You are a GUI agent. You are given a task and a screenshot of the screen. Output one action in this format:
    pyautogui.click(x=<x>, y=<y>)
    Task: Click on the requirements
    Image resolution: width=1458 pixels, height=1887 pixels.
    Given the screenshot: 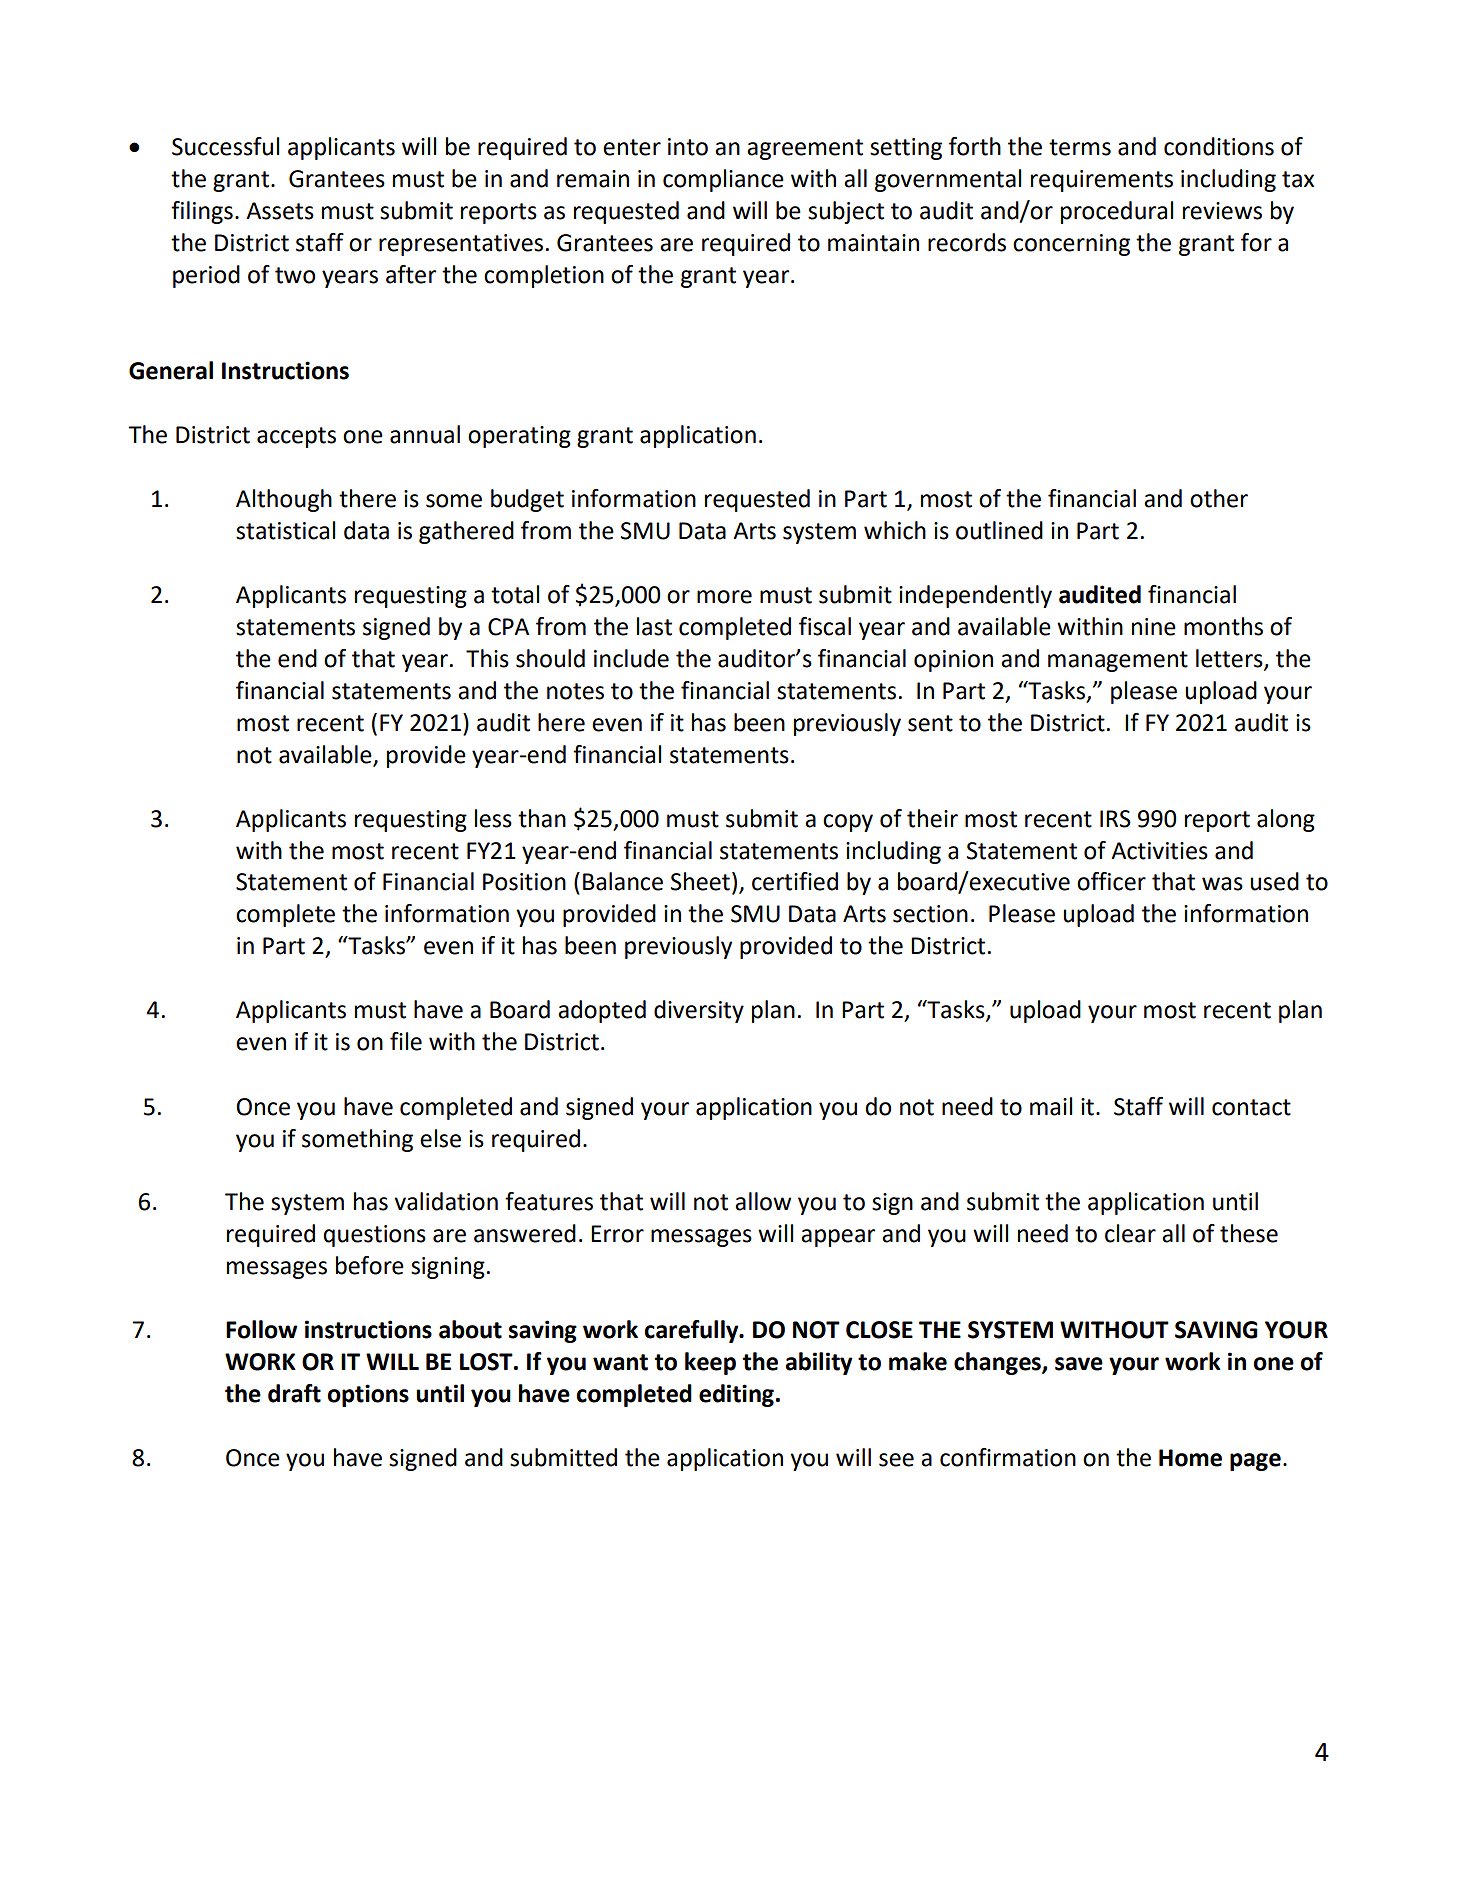 What is the action you would take?
    pyautogui.click(x=1102, y=181)
